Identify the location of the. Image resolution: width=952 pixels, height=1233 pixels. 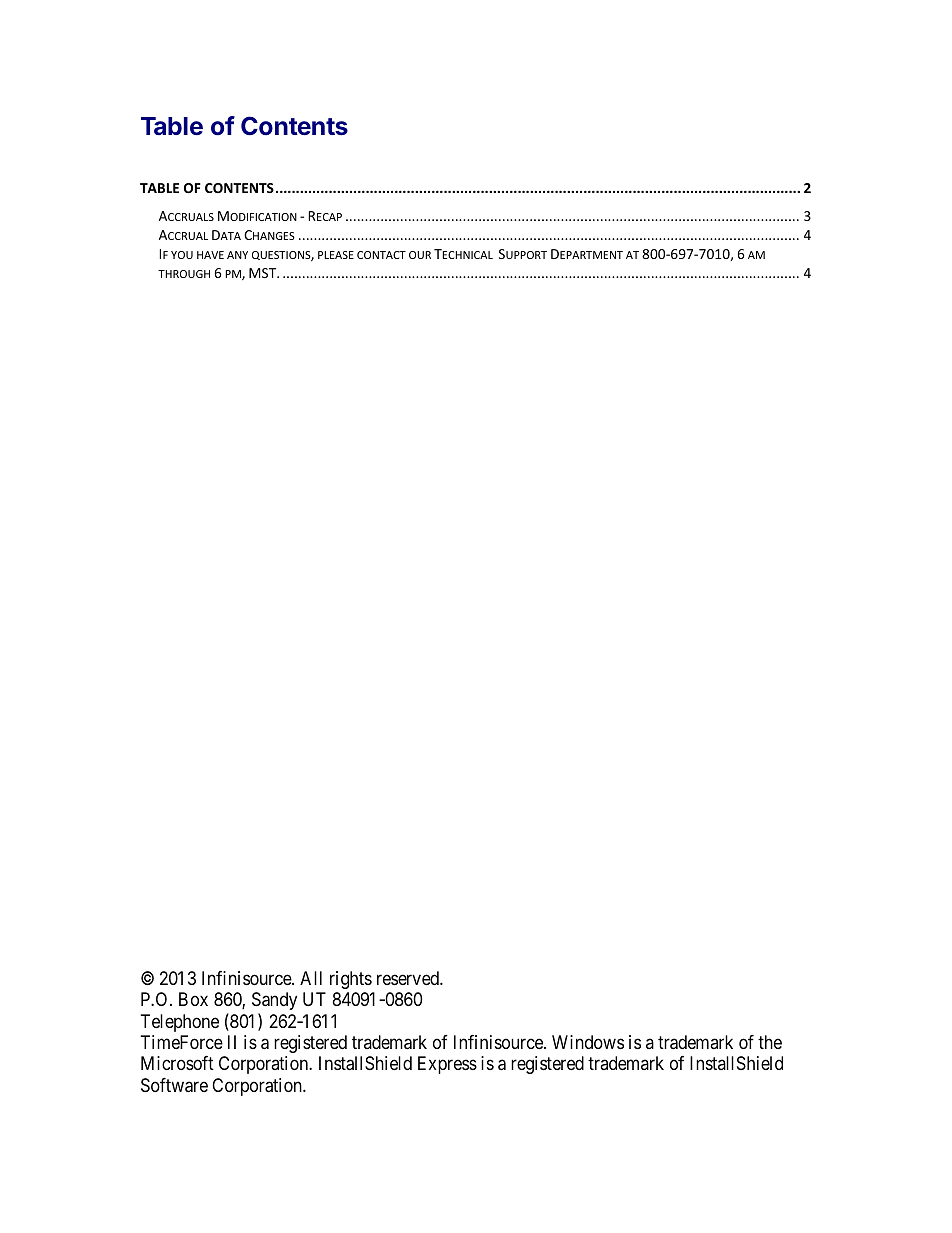
(770, 1042).
